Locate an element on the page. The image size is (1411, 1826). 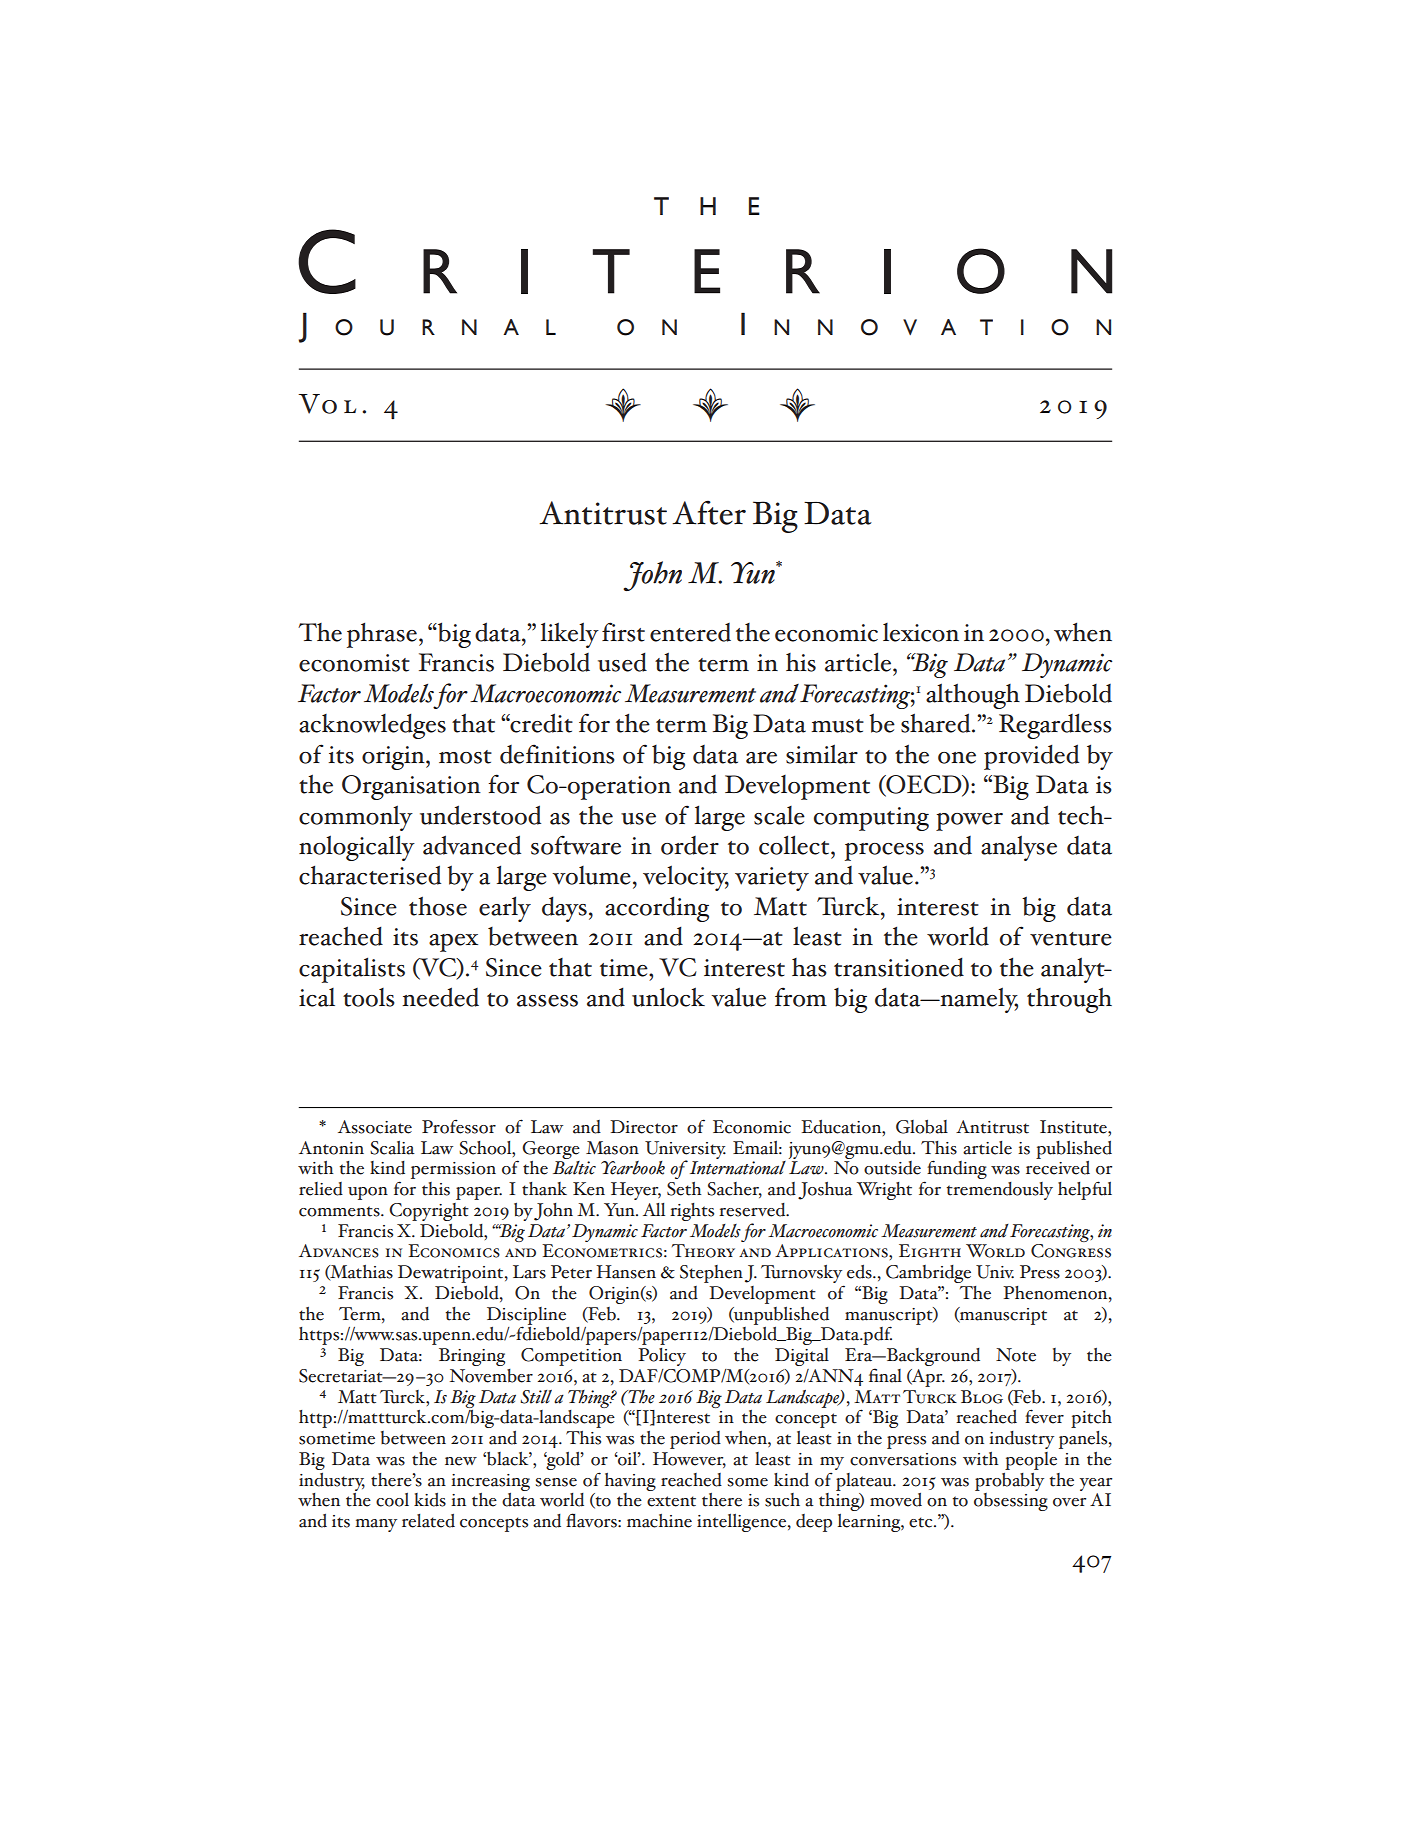
Organisation is located at coordinates (411, 787).
